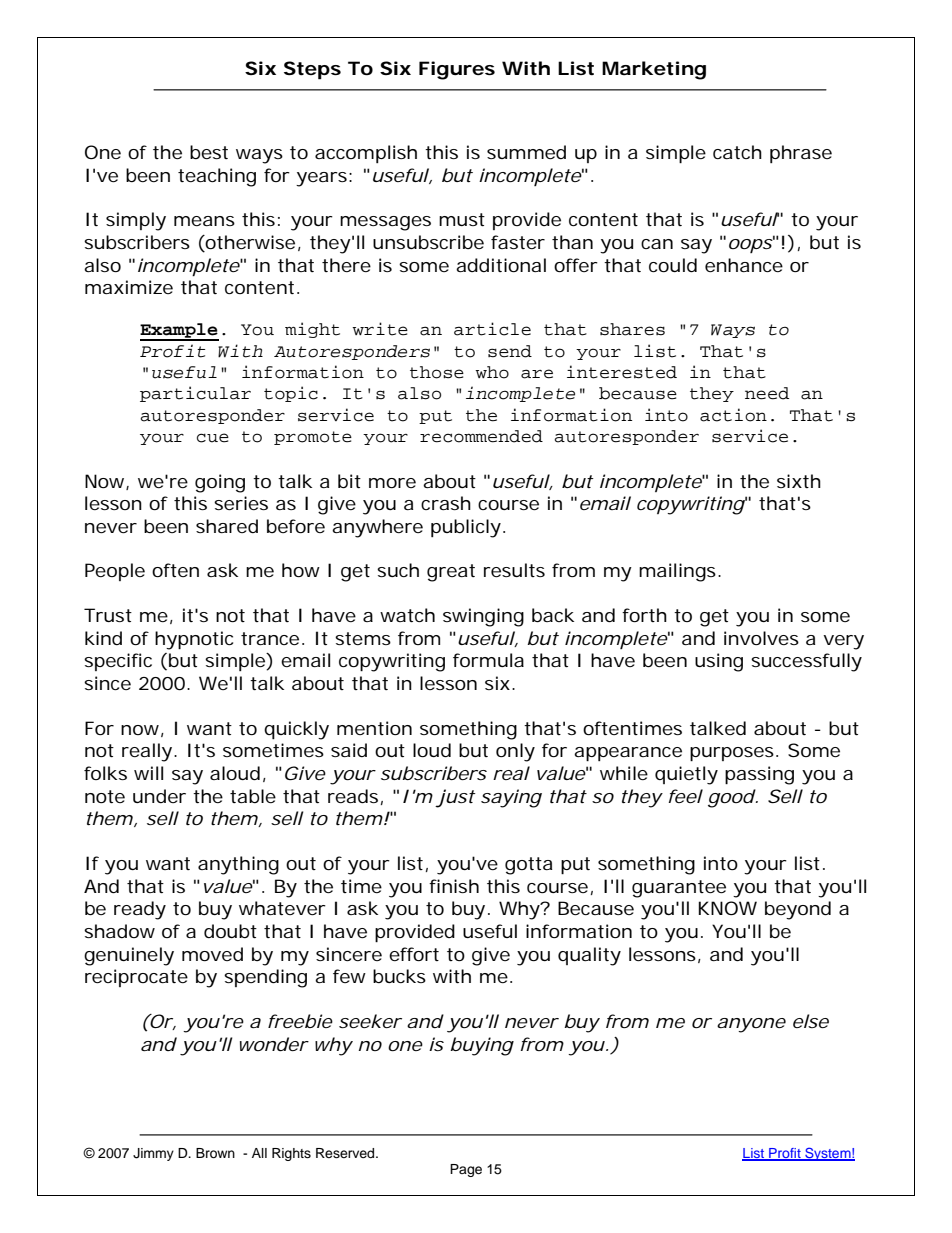 The height and width of the screenshot is (1233, 952). What do you see at coordinates (215, 1153) in the screenshot?
I see `Brown` at bounding box center [215, 1153].
